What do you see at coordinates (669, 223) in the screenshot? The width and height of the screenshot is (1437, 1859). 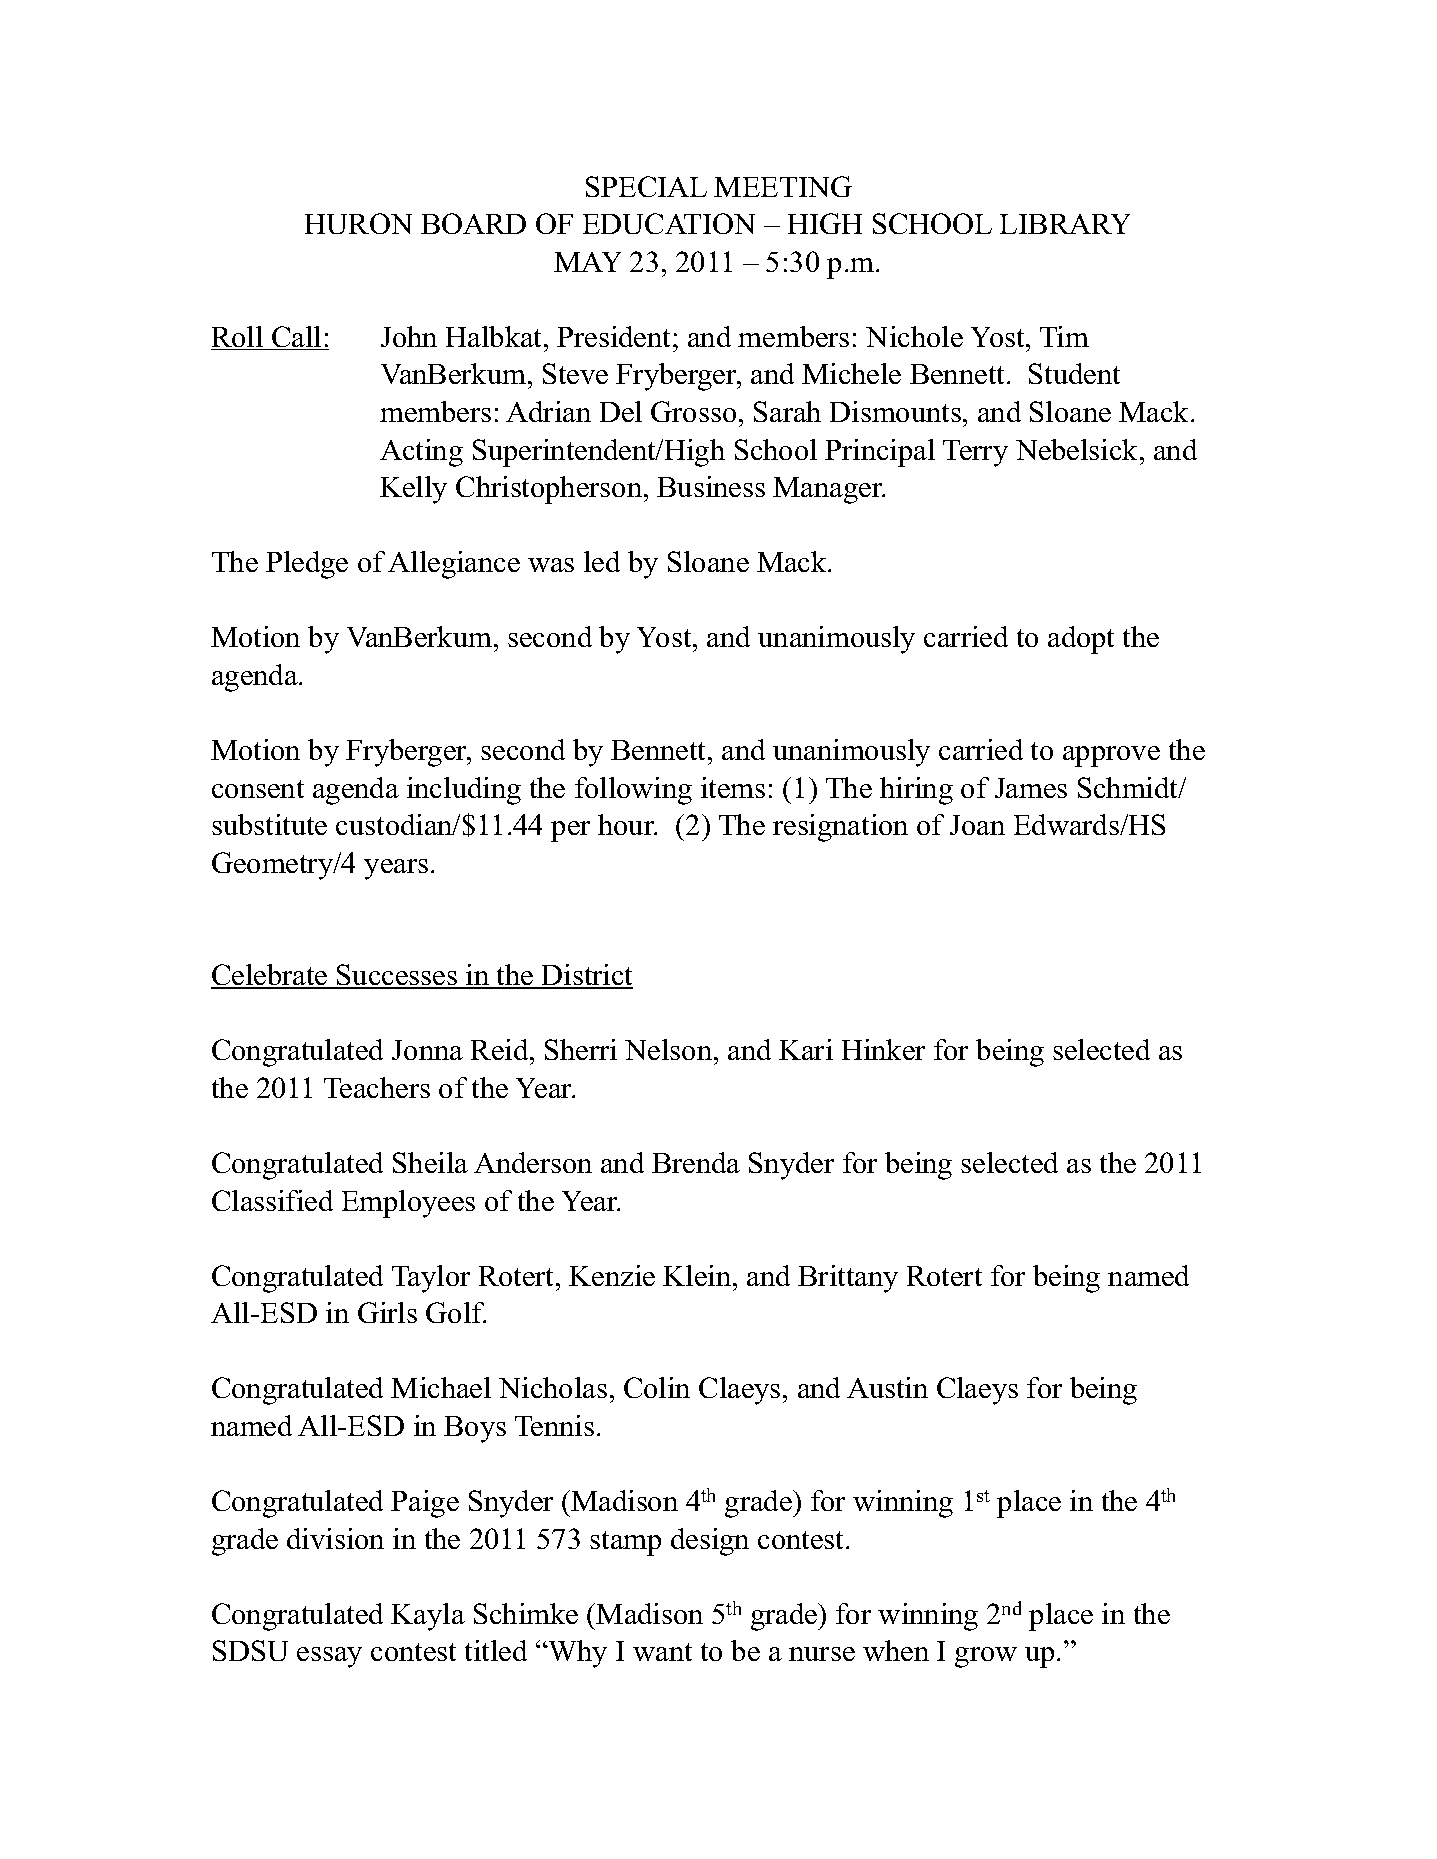 I see `EDUCATION` at bounding box center [669, 223].
